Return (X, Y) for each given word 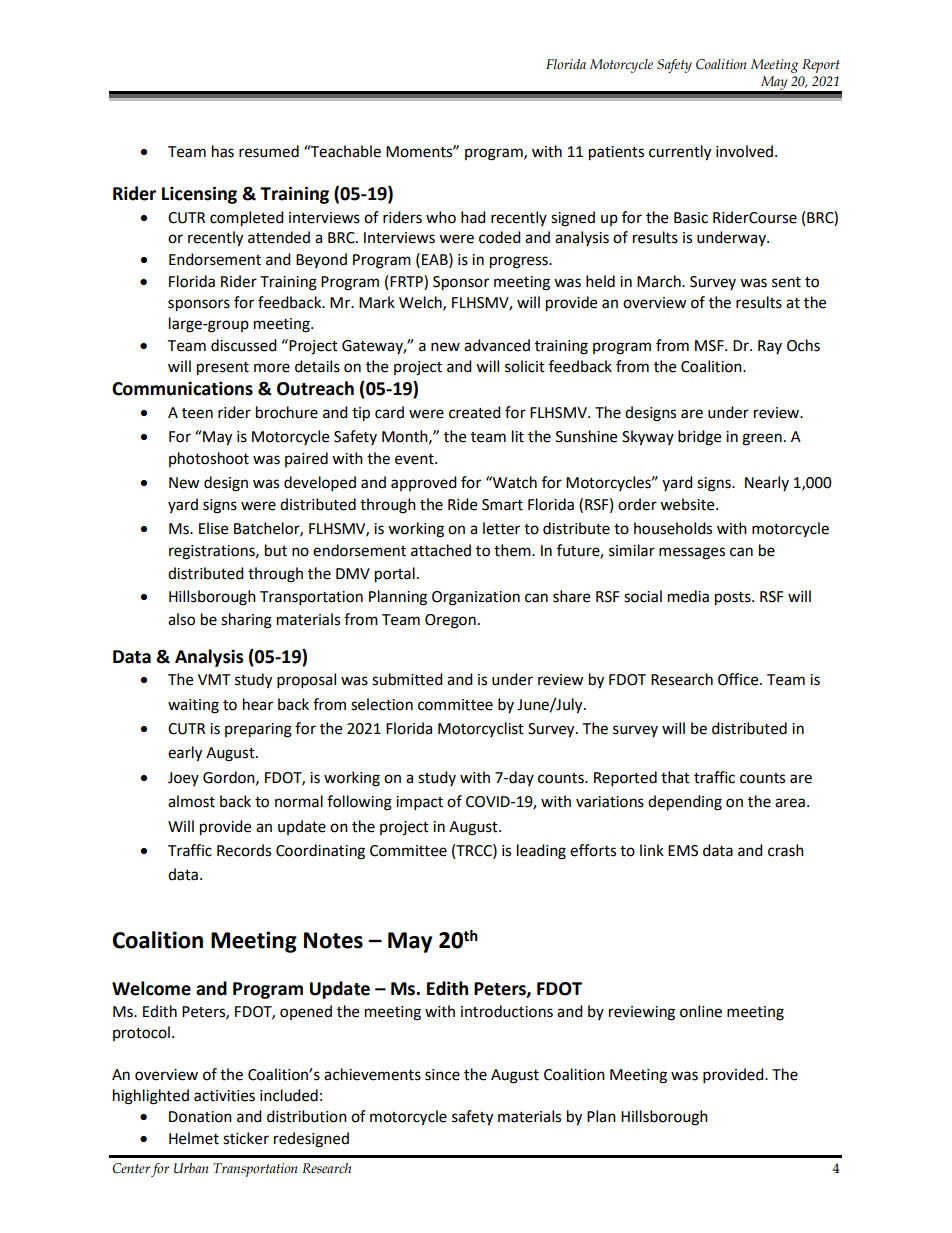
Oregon (450, 621)
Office (739, 679)
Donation (200, 1117)
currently (680, 153)
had (473, 217)
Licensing (199, 195)
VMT (214, 679)
